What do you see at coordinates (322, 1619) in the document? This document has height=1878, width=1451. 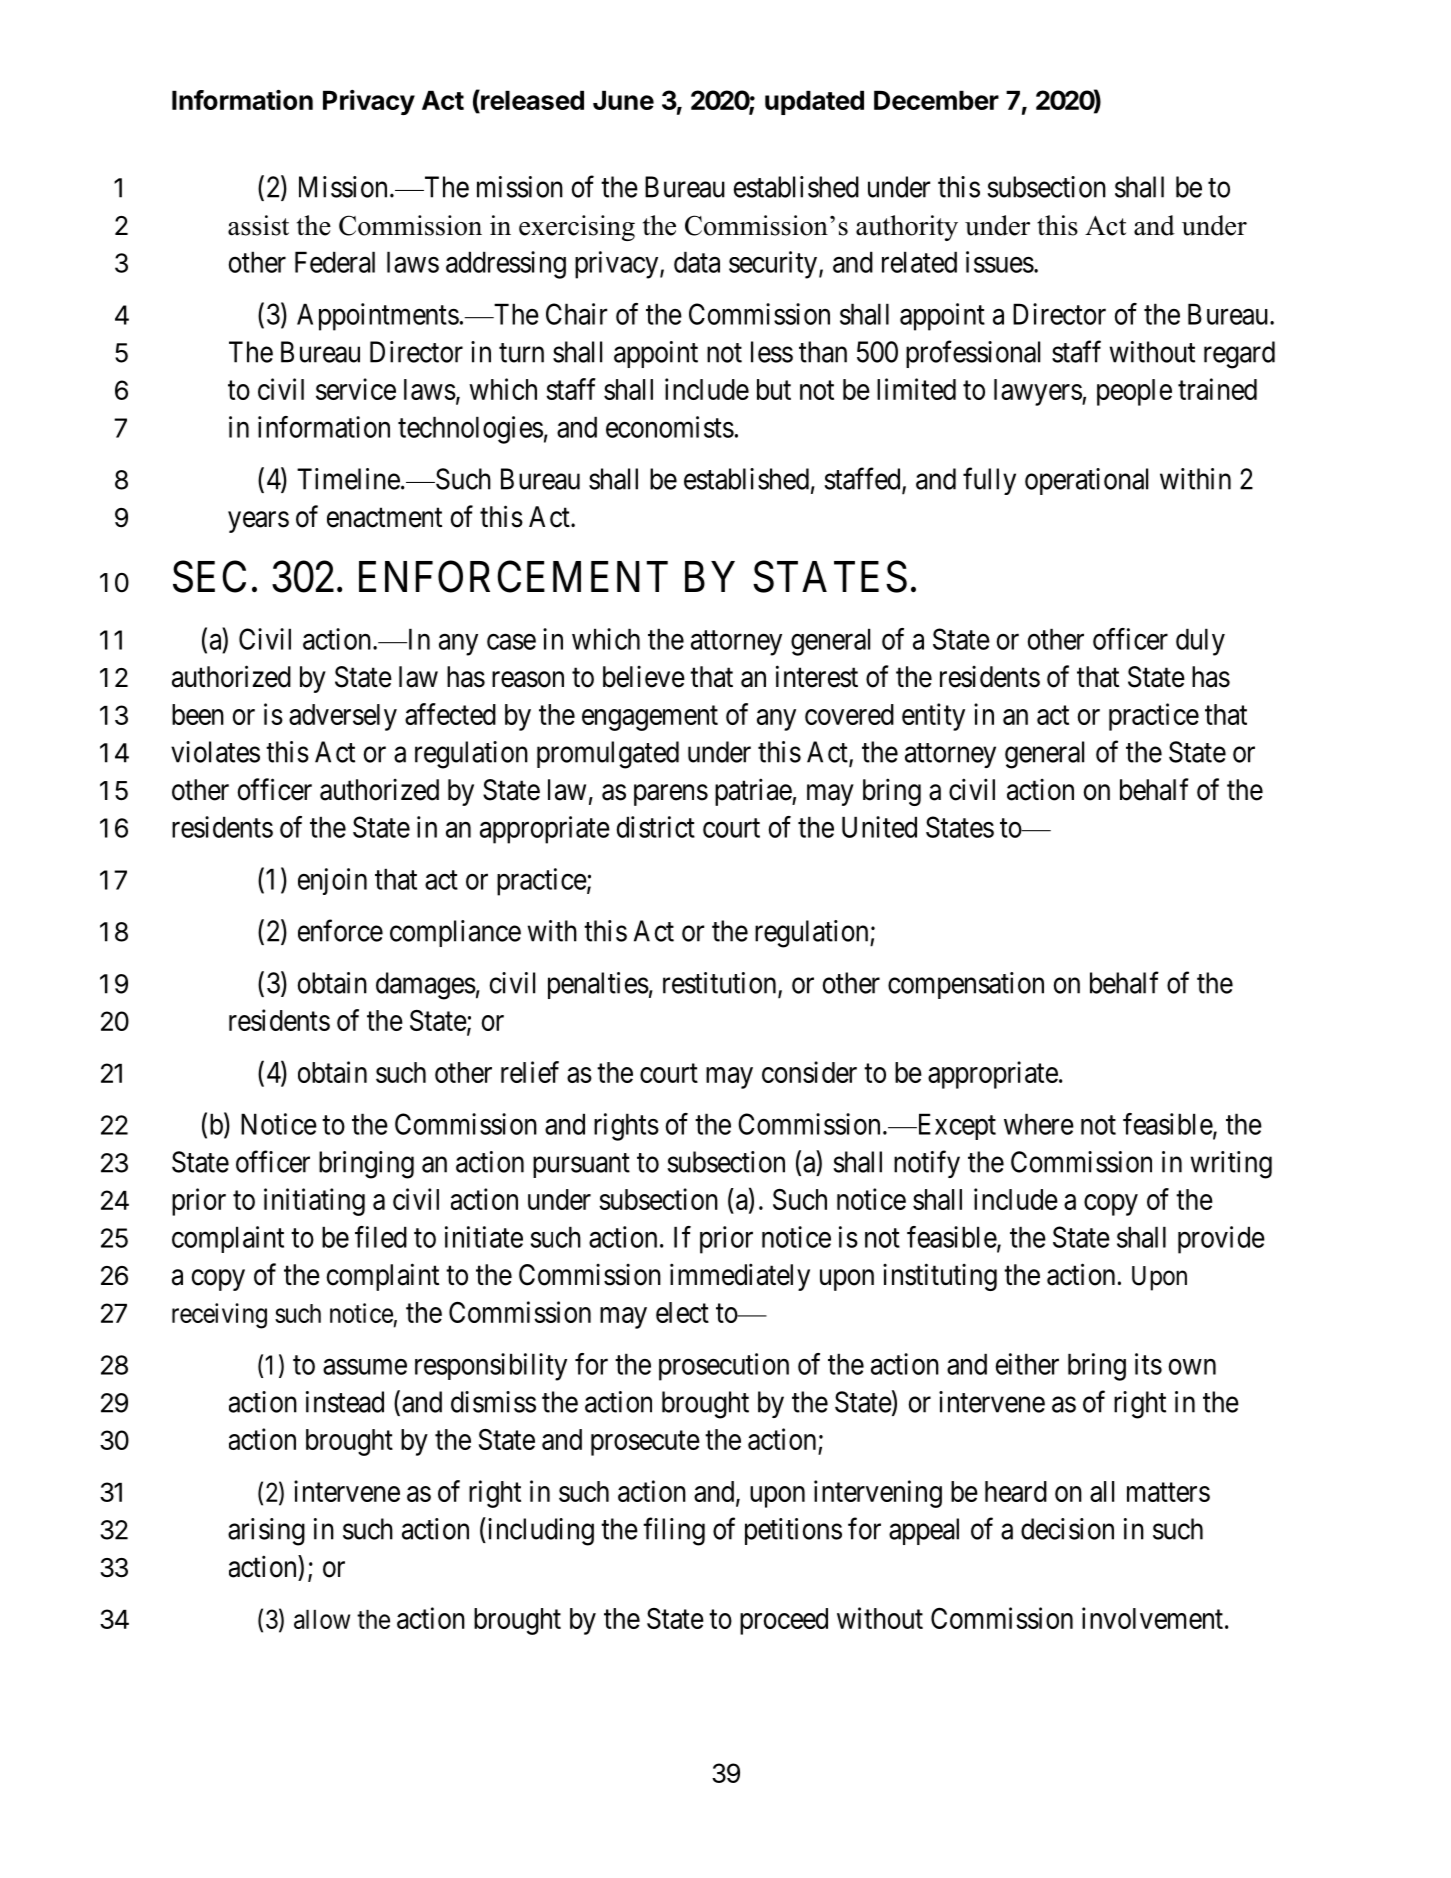 I see `allow` at bounding box center [322, 1619].
